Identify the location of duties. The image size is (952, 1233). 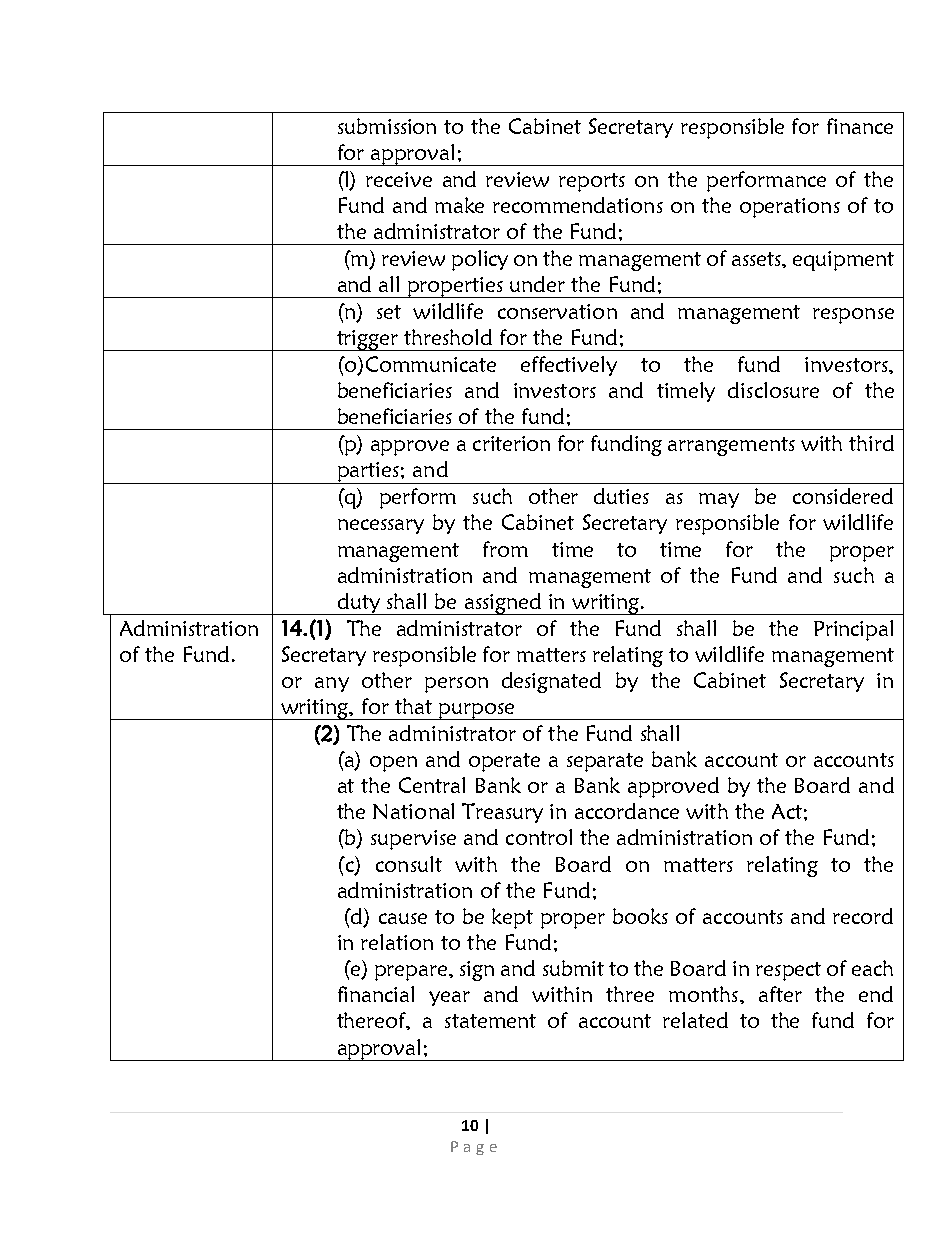
(621, 496).
